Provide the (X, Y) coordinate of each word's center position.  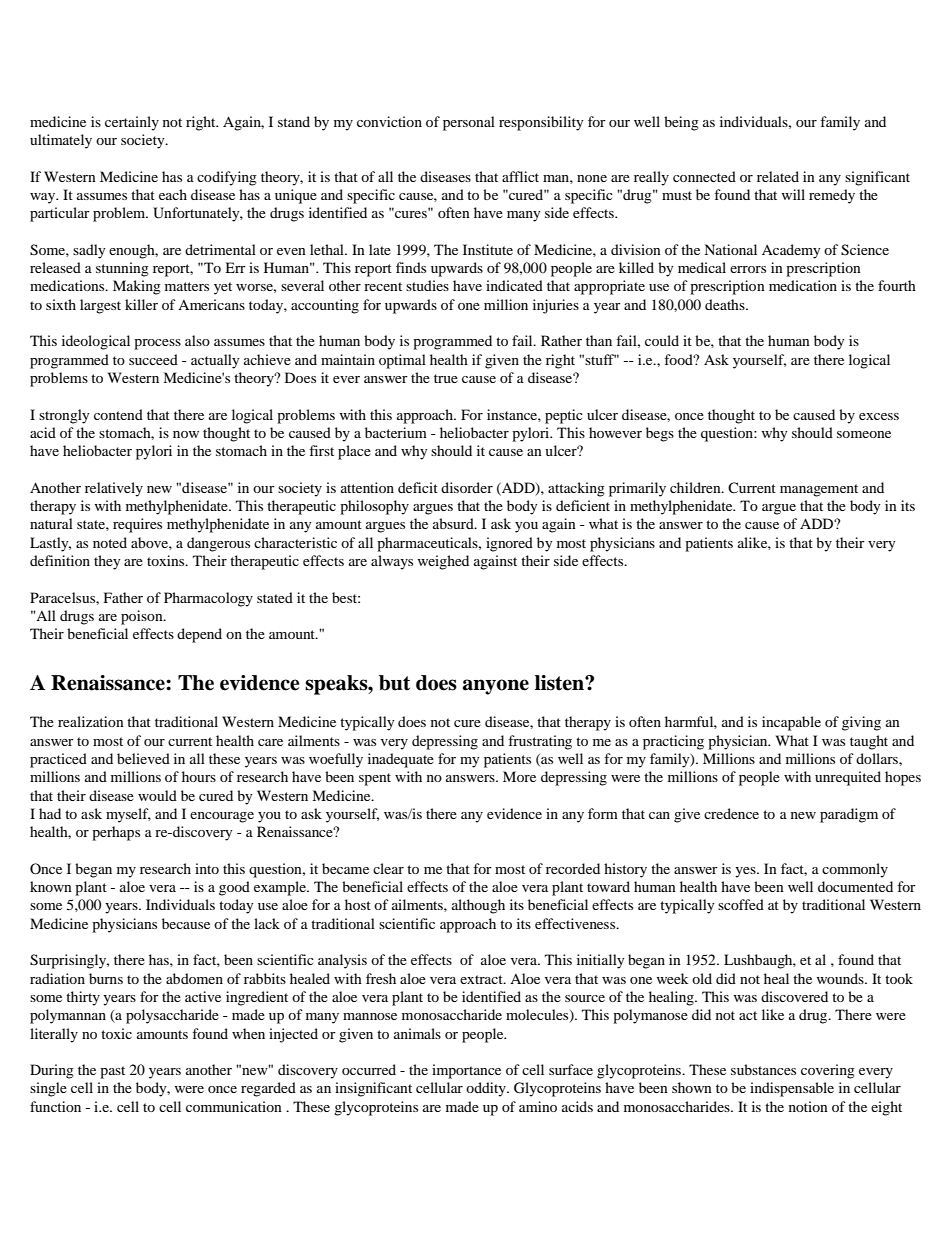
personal (469, 123)
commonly (855, 870)
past (112, 1072)
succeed (153, 359)
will (793, 194)
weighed (443, 562)
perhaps (116, 833)
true (446, 378)
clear (388, 868)
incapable (791, 723)
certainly (132, 123)
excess (879, 416)
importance (466, 1071)
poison (143, 617)
